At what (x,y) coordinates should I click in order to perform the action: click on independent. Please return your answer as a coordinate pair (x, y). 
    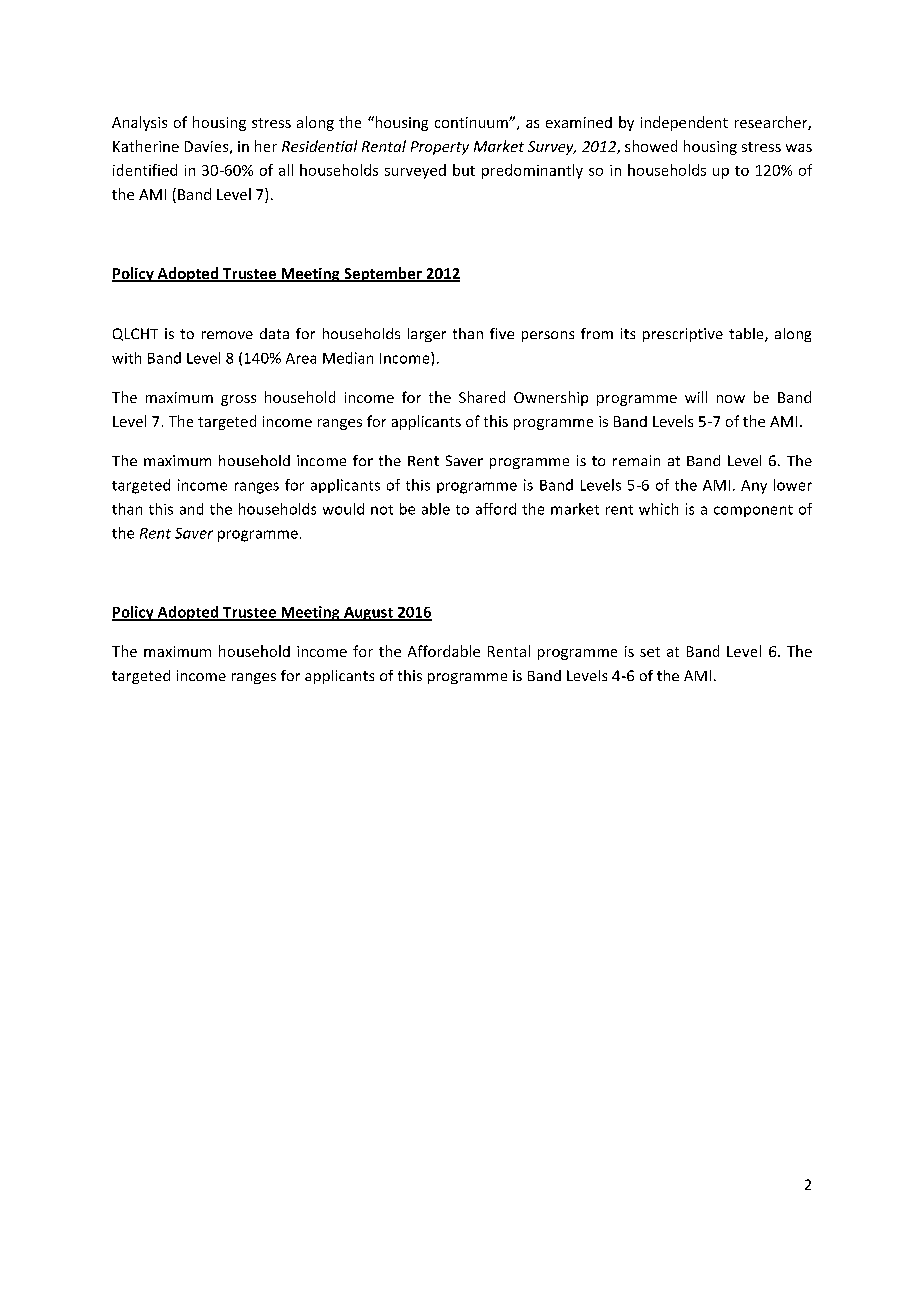
    Looking at the image, I should click on (684, 123).
